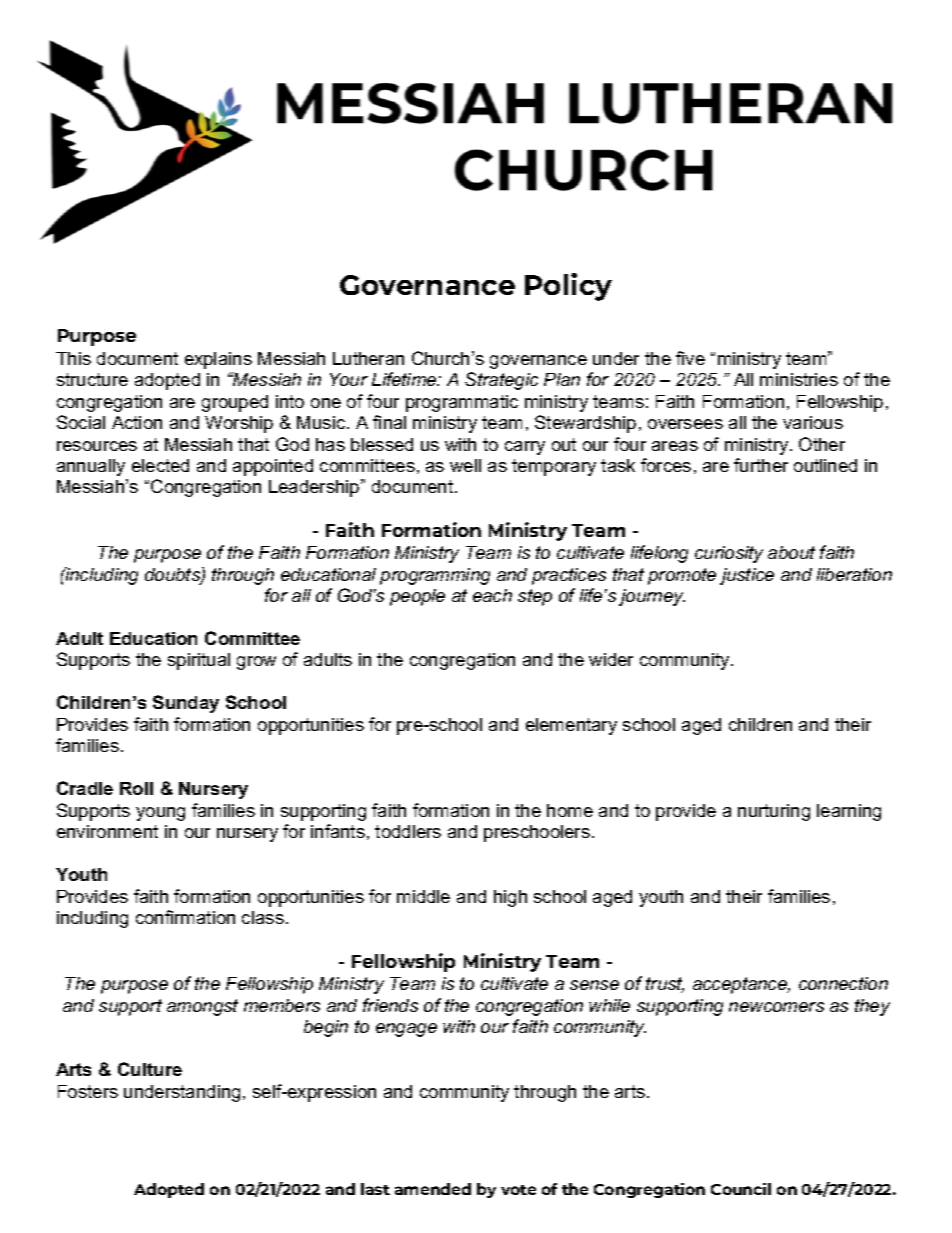 The width and height of the screenshot is (952, 1233). What do you see at coordinates (568, 287) in the screenshot?
I see `Policy` at bounding box center [568, 287].
